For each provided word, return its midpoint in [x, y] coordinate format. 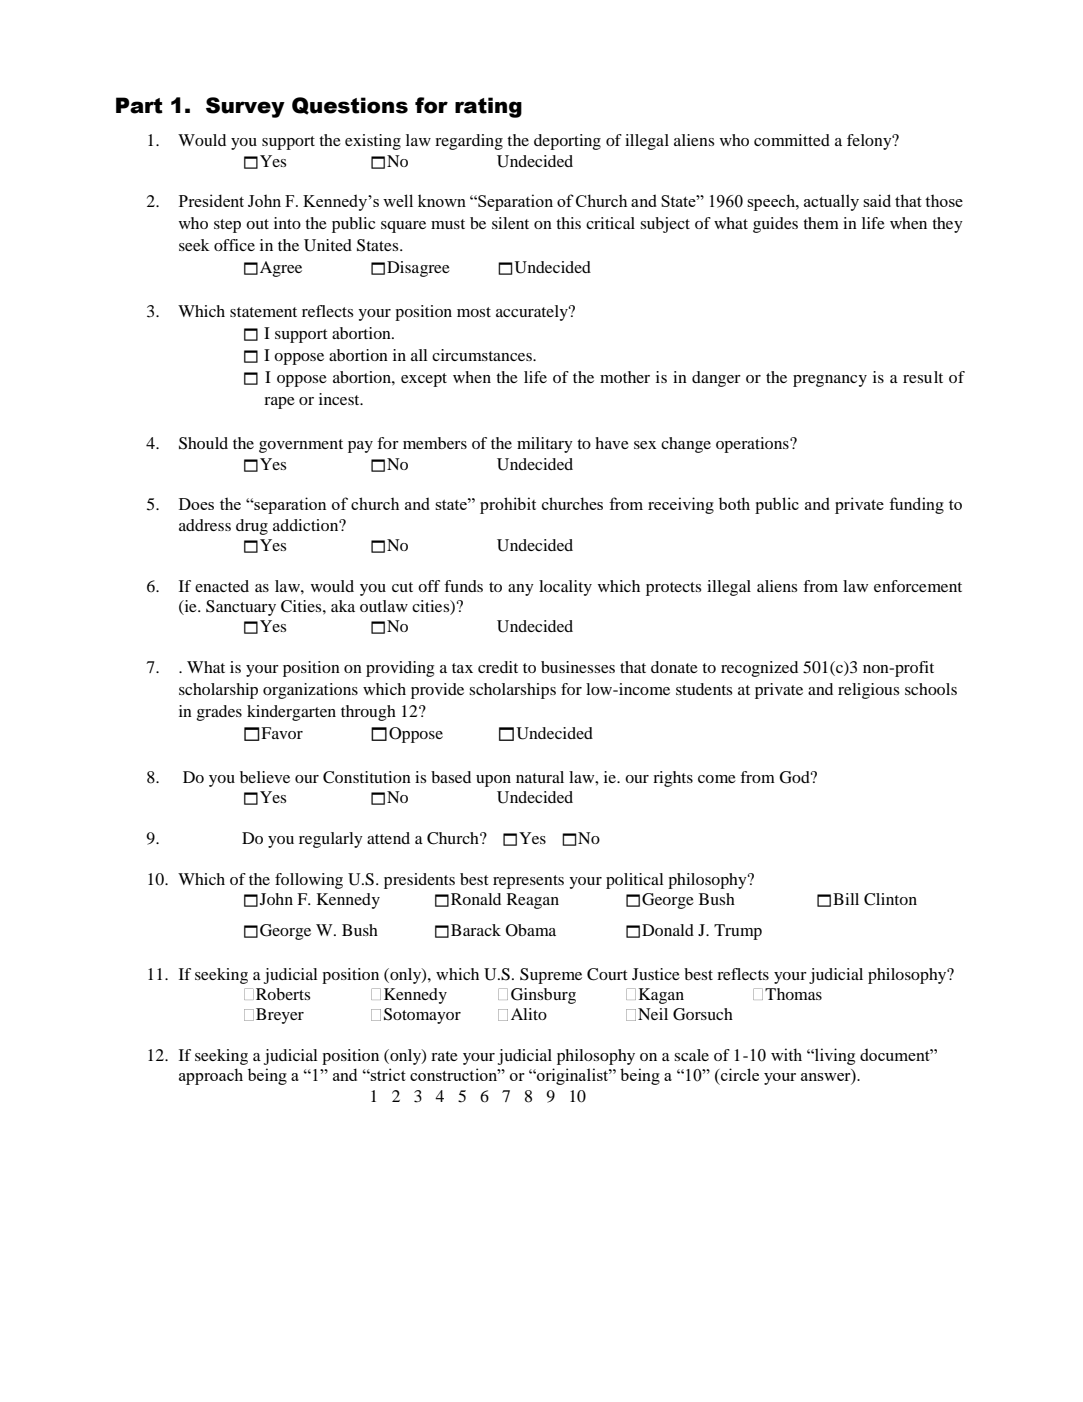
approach [211, 1076]
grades [219, 713]
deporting [567, 142]
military [545, 445]
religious [868, 691]
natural [540, 777]
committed [792, 140]
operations [753, 445]
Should [203, 443]
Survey [245, 107]
